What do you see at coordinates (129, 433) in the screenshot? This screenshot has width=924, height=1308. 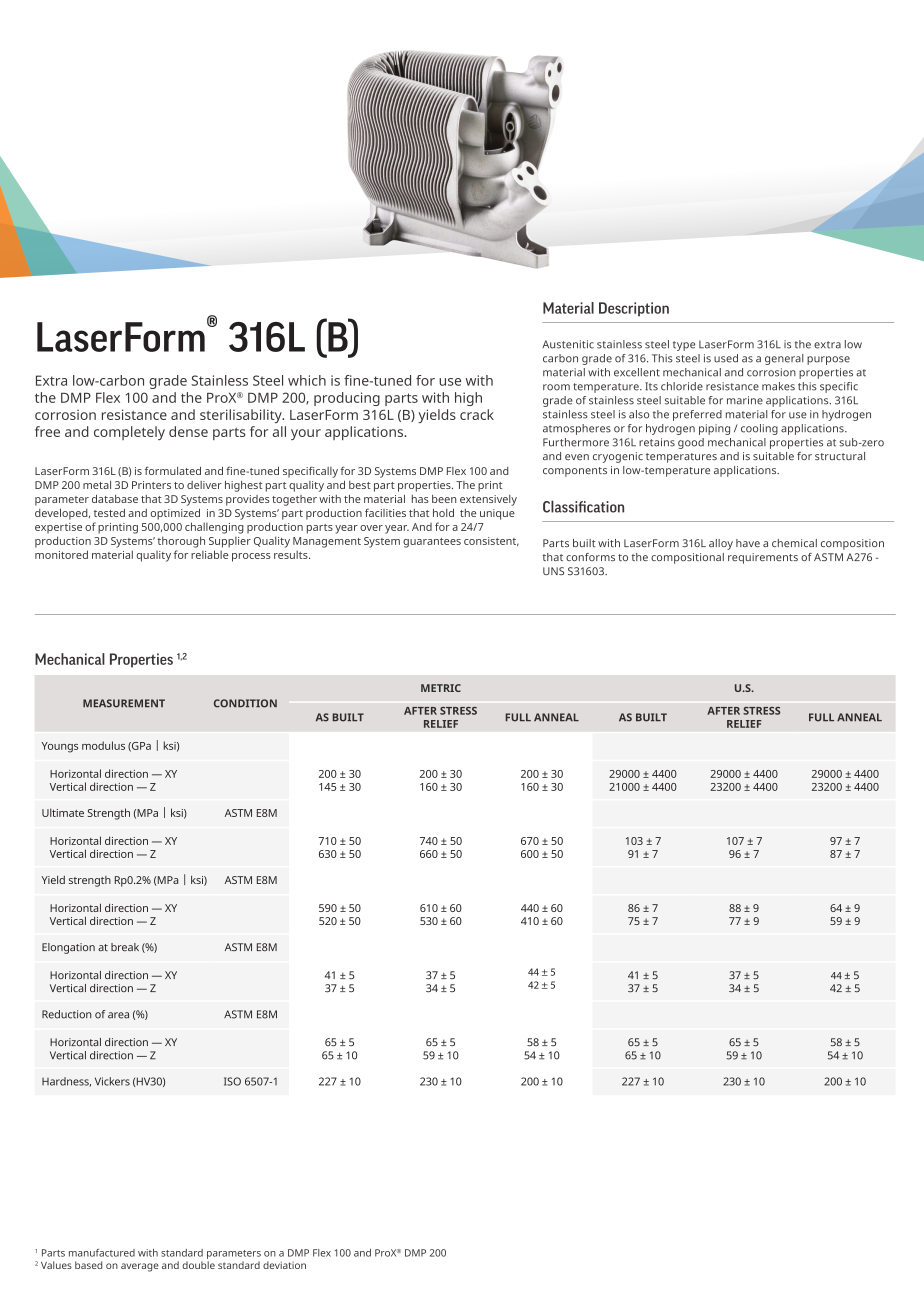 I see `completely` at bounding box center [129, 433].
